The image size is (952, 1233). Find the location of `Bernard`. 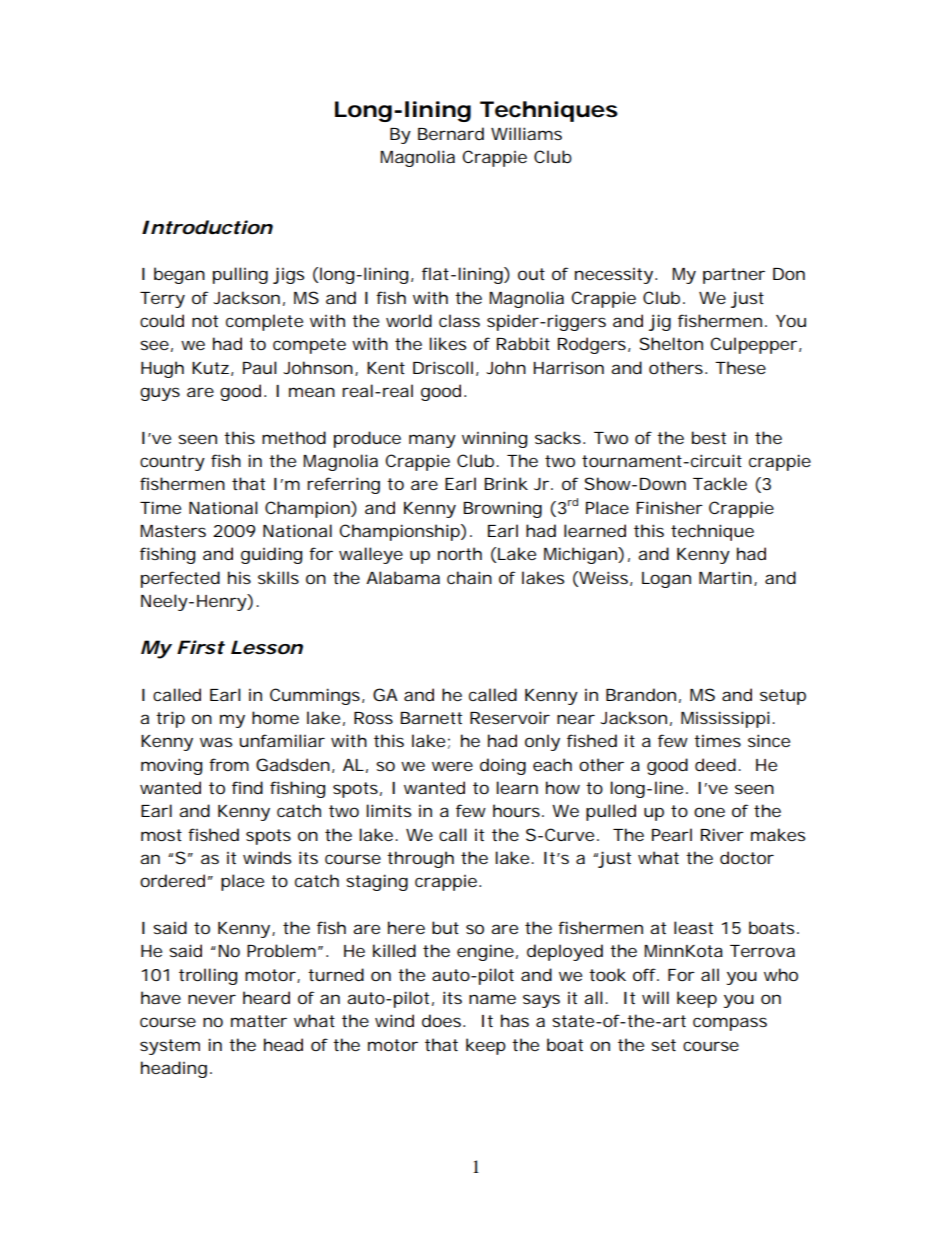

Bernard is located at coordinates (451, 133).
